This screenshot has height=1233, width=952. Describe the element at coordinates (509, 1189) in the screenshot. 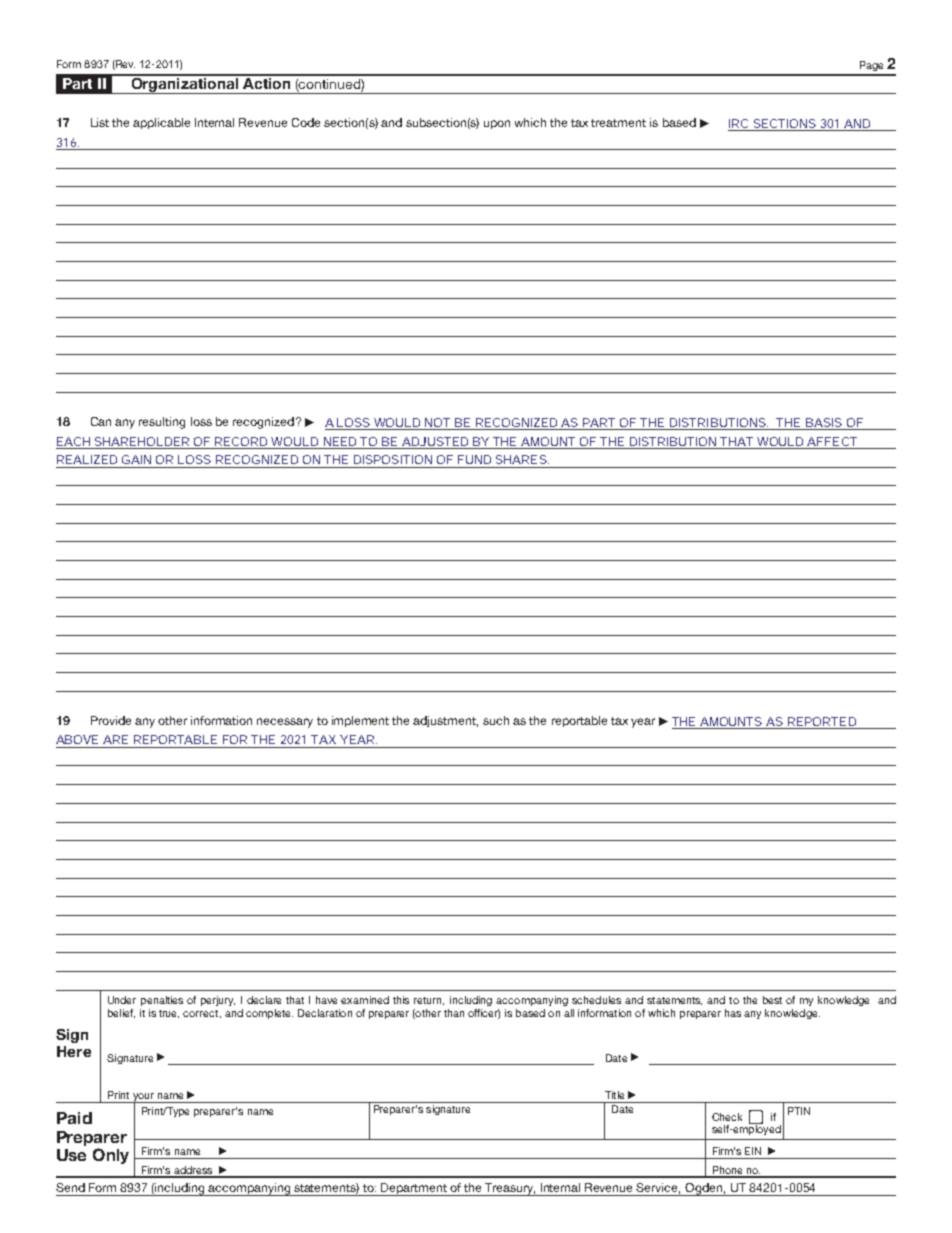

I see `Treasury` at that location.
